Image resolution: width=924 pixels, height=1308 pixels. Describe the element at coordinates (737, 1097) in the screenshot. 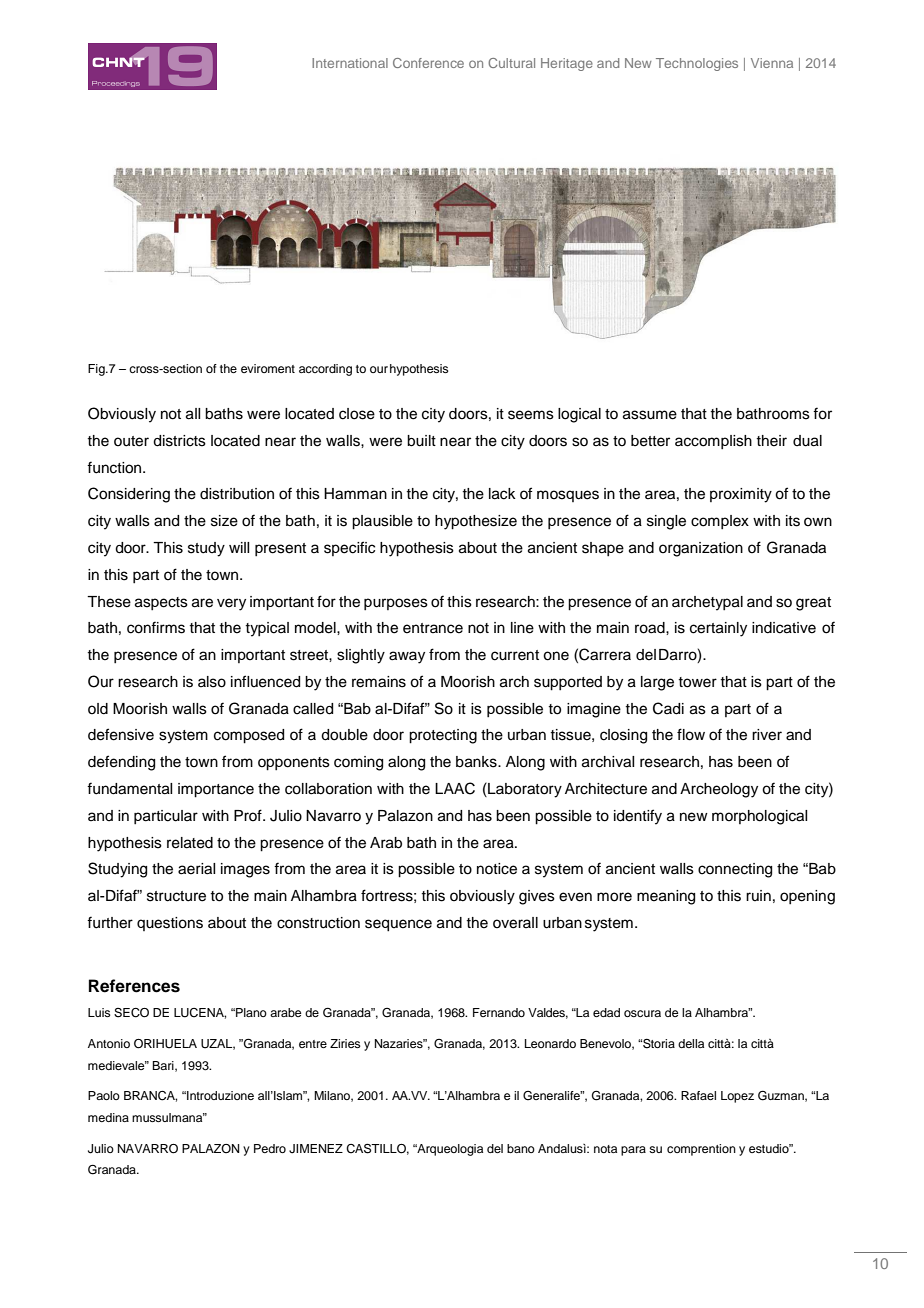

I see `Lopez` at that location.
